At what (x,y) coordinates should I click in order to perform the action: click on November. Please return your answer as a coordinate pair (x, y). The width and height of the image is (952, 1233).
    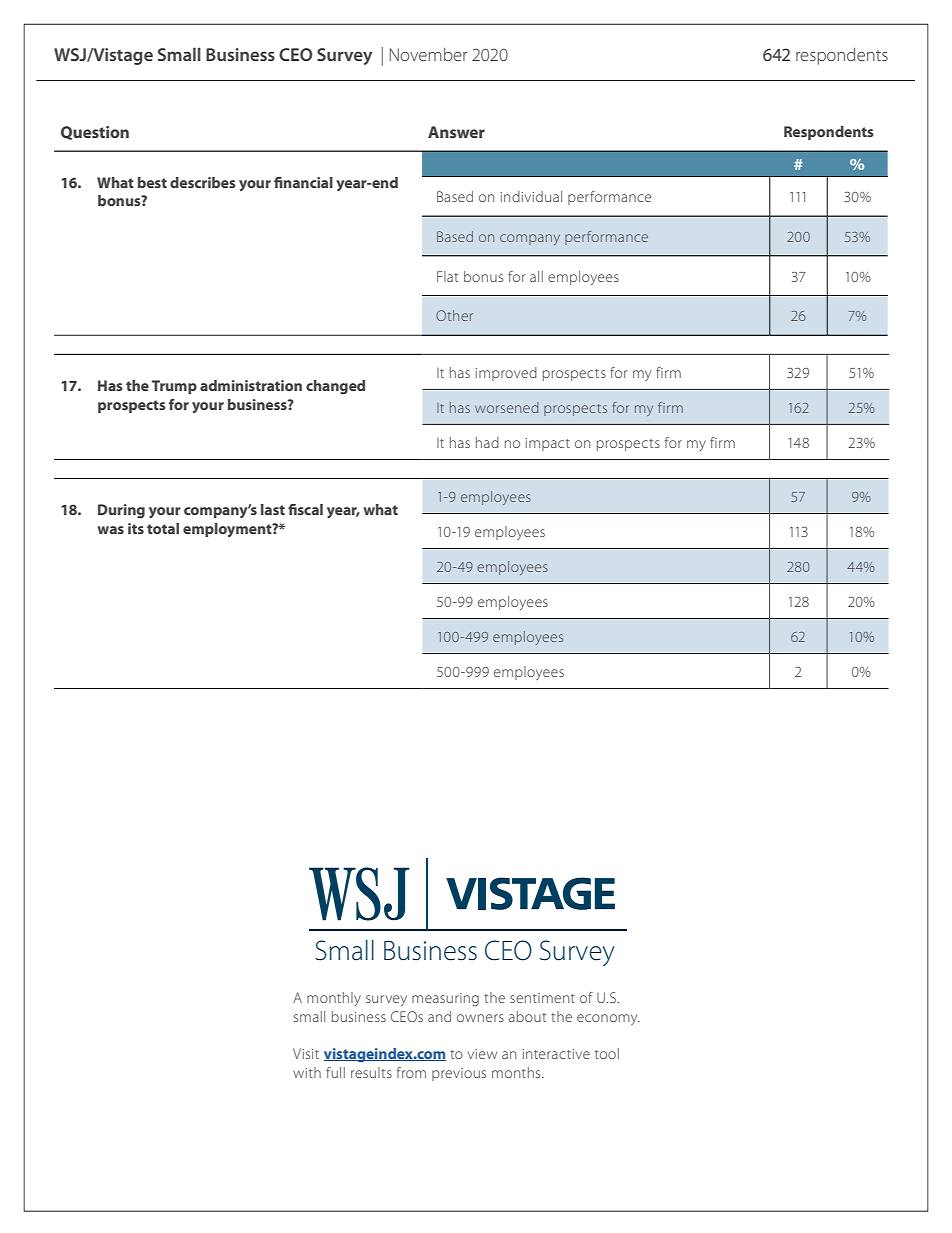
    Looking at the image, I should click on (428, 54).
